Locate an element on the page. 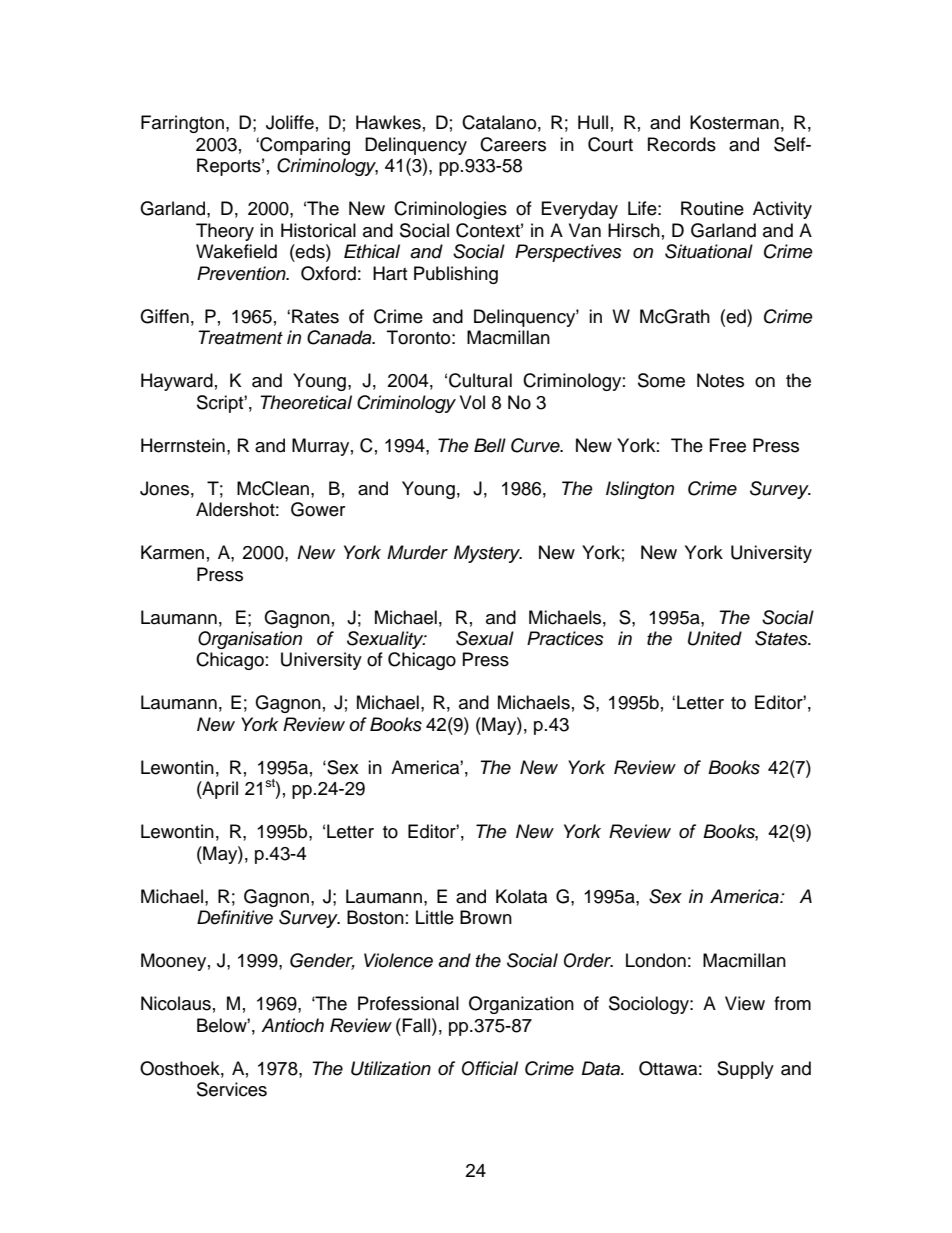 Image resolution: width=952 pixels, height=1233 pixels. Notes is located at coordinates (720, 380).
